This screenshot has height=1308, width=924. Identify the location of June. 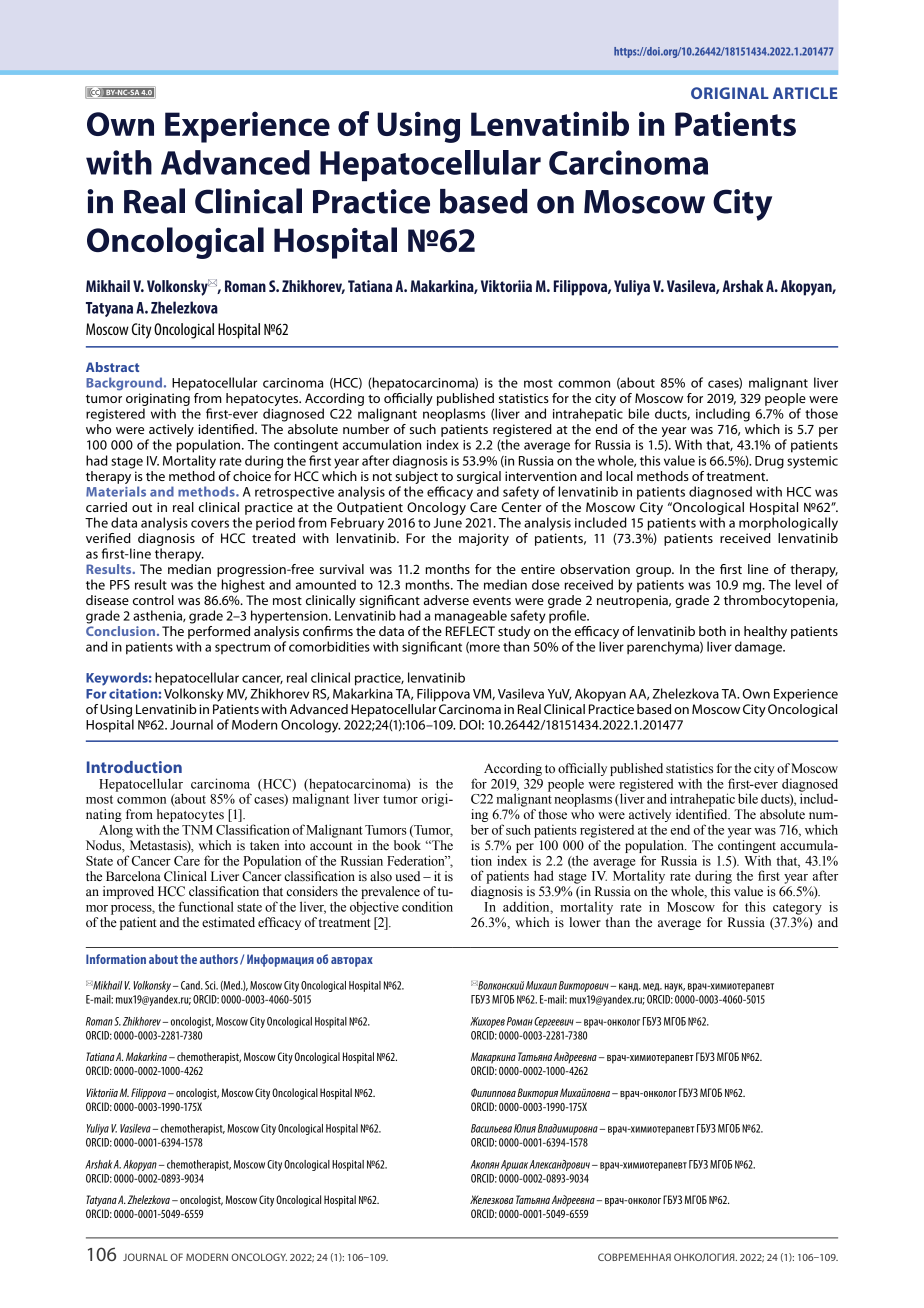
(448, 523).
